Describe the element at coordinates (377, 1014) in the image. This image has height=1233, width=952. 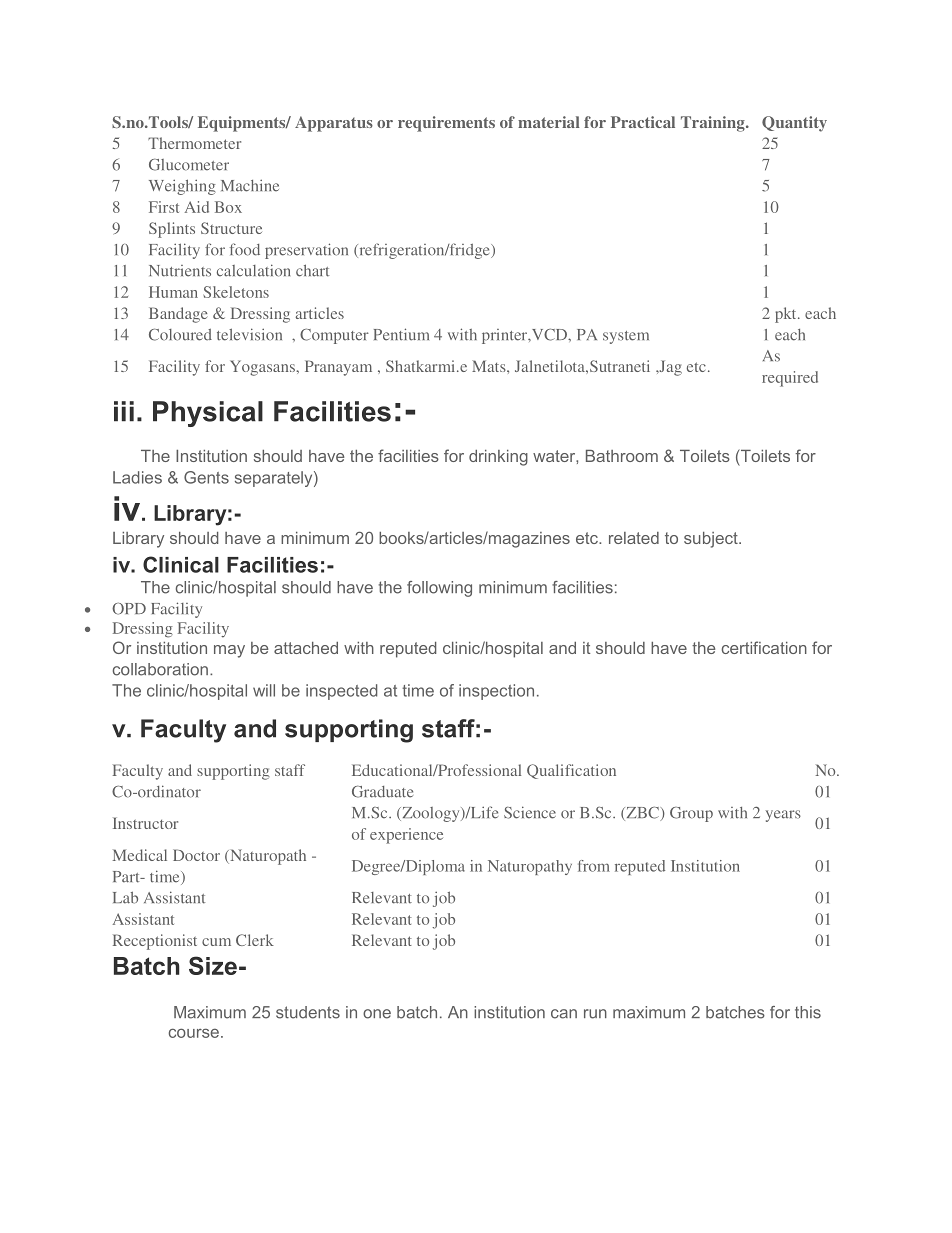
I see `one` at that location.
